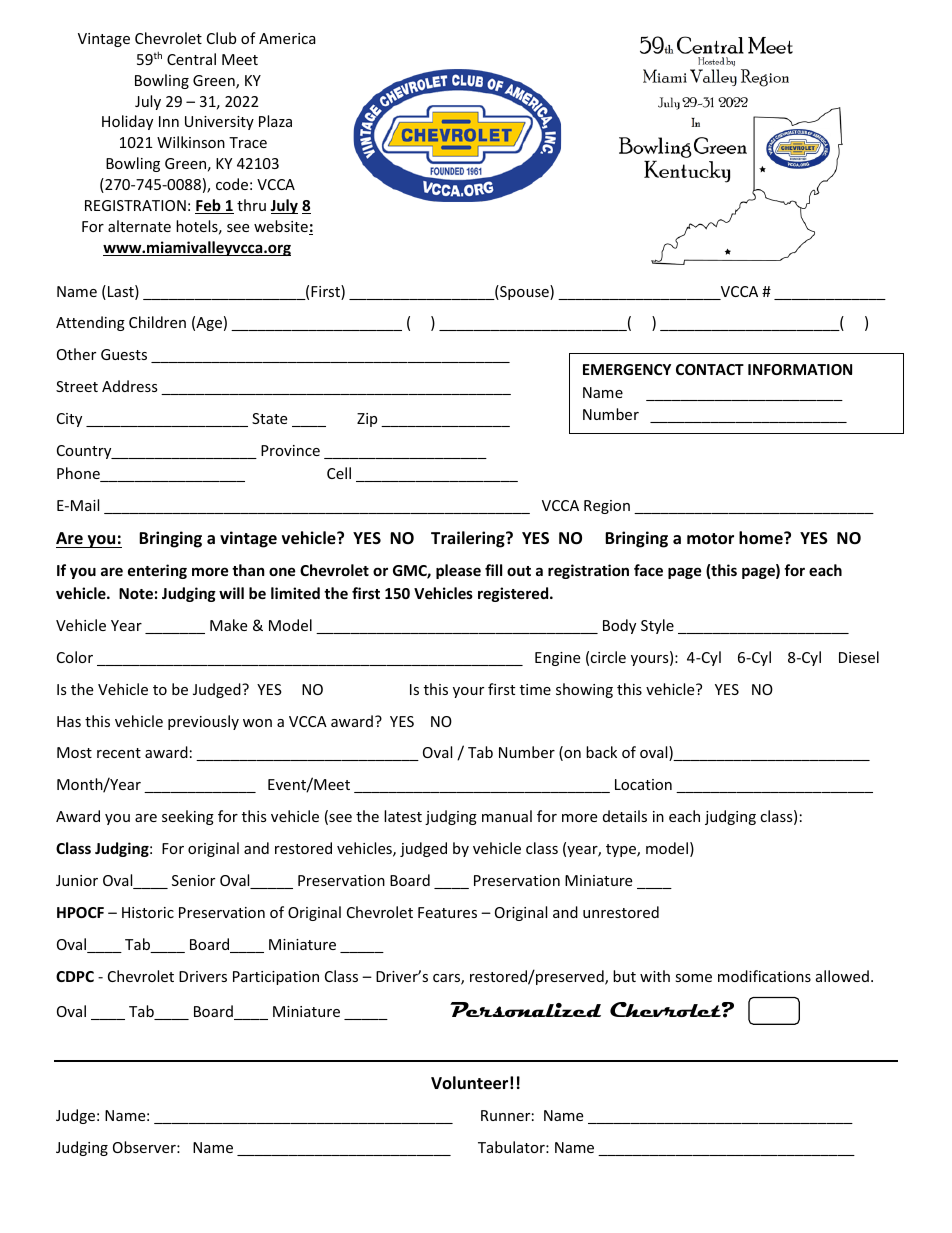 Image resolution: width=952 pixels, height=1233 pixels. Describe the element at coordinates (203, 722) in the screenshot. I see `previously` at that location.
